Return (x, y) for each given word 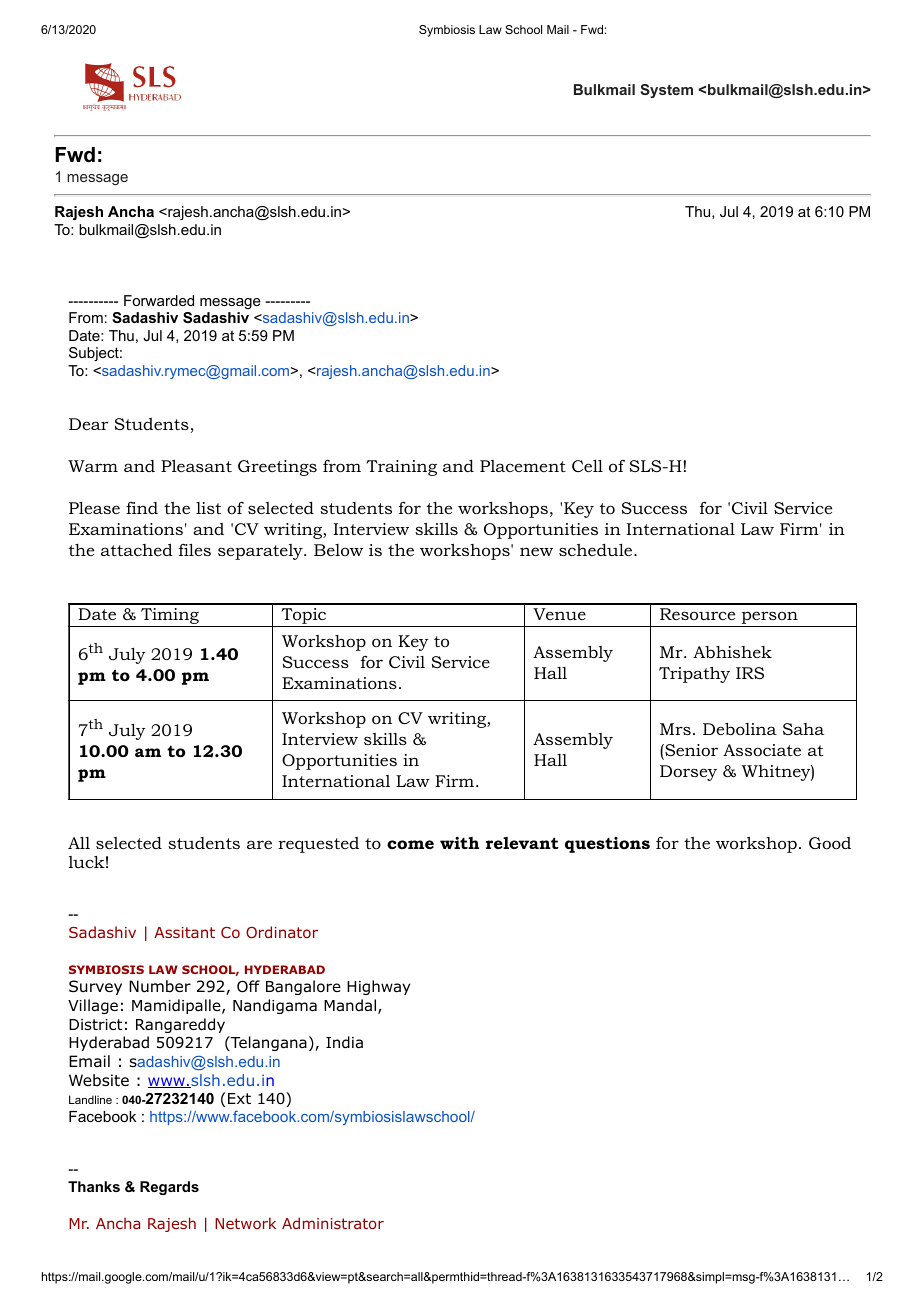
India (344, 1042)
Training (402, 468)
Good (830, 843)
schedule (597, 550)
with (459, 843)
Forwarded (159, 300)
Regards (169, 1188)
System (667, 91)
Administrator (333, 1223)
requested (318, 845)
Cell (587, 466)
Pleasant (196, 466)
